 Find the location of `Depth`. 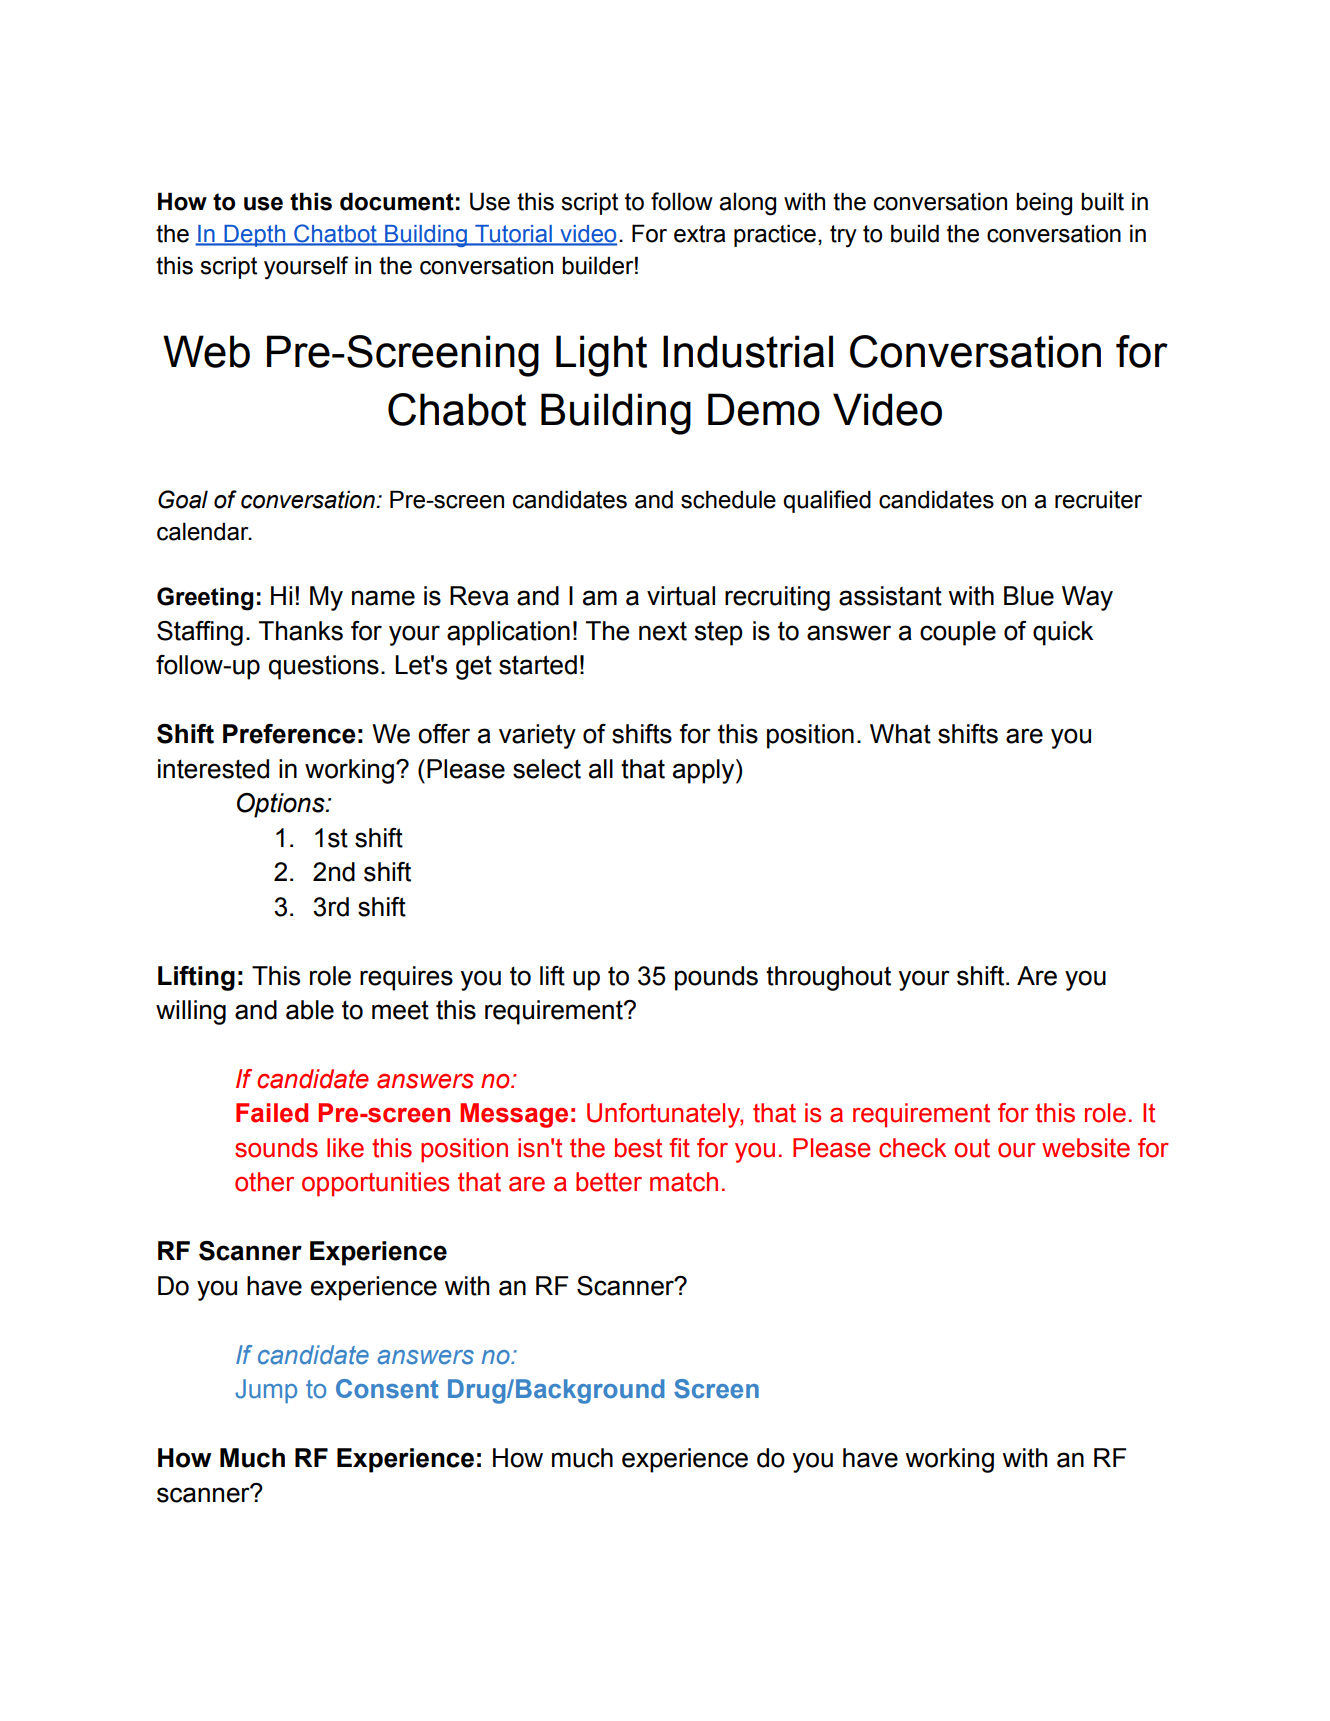

Depth is located at coordinates (254, 236).
